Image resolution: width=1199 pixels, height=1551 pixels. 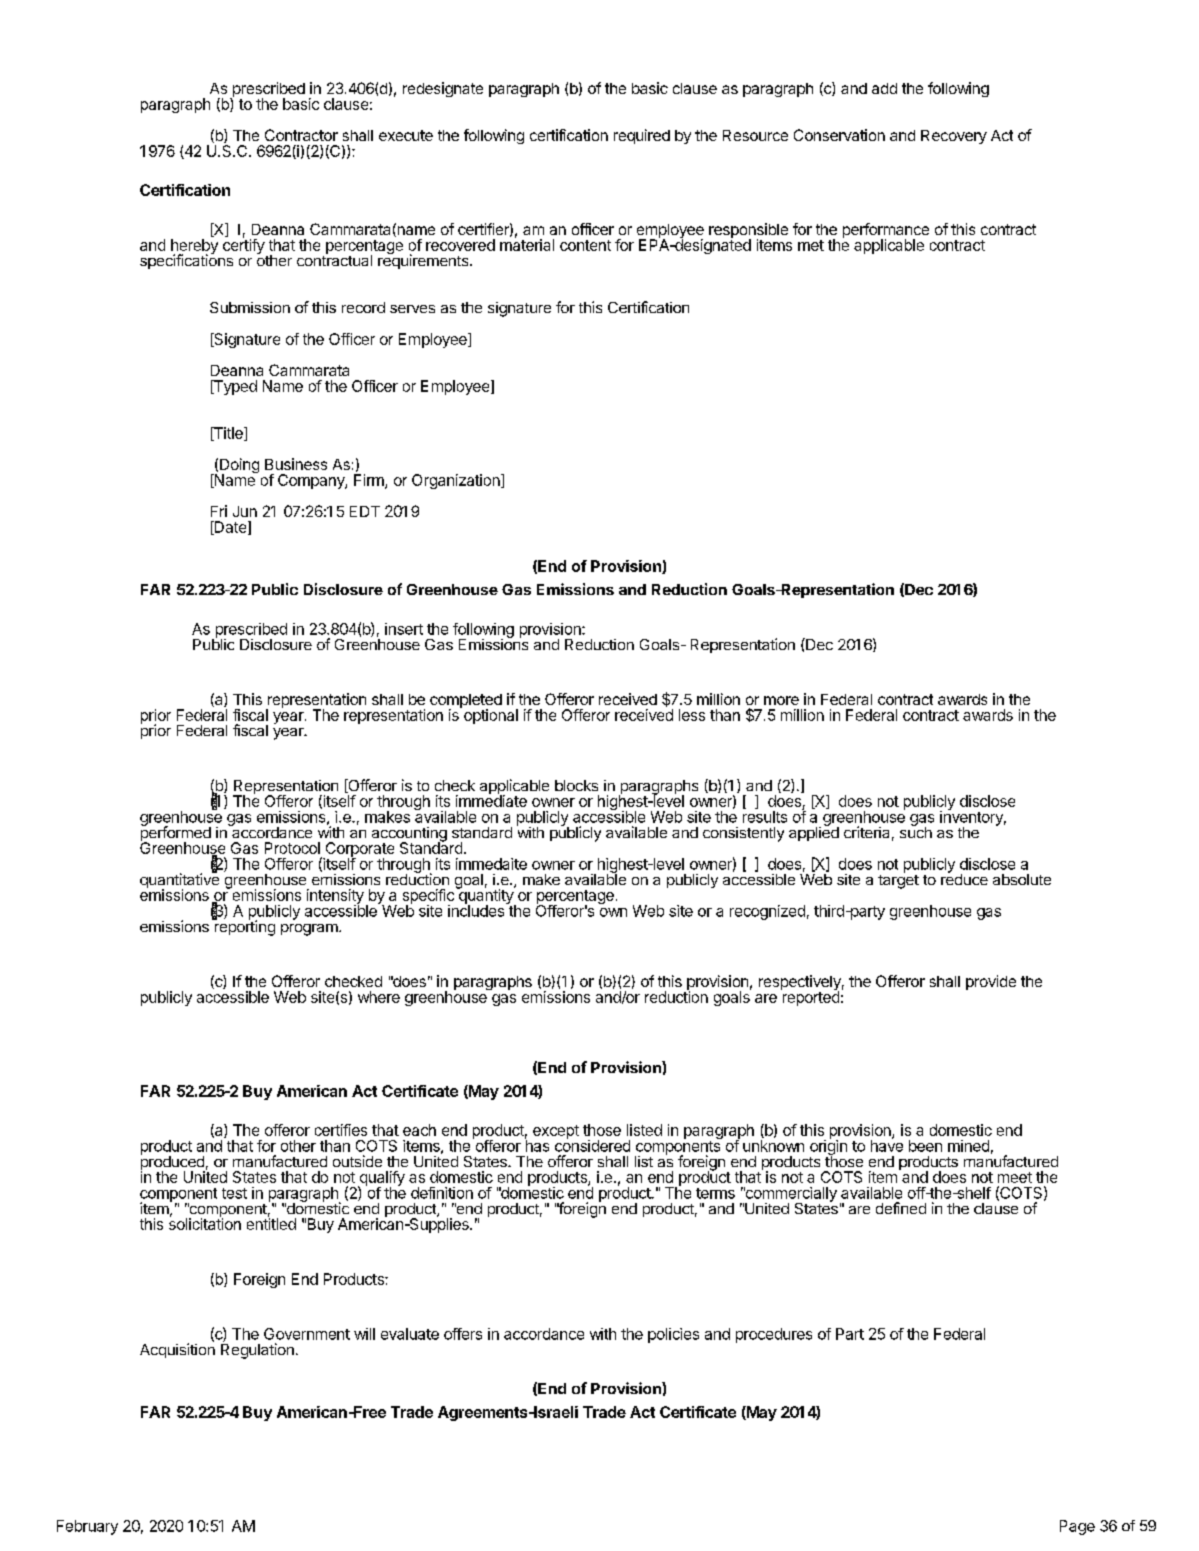 I want to click on Recovery, so click(x=954, y=137).
